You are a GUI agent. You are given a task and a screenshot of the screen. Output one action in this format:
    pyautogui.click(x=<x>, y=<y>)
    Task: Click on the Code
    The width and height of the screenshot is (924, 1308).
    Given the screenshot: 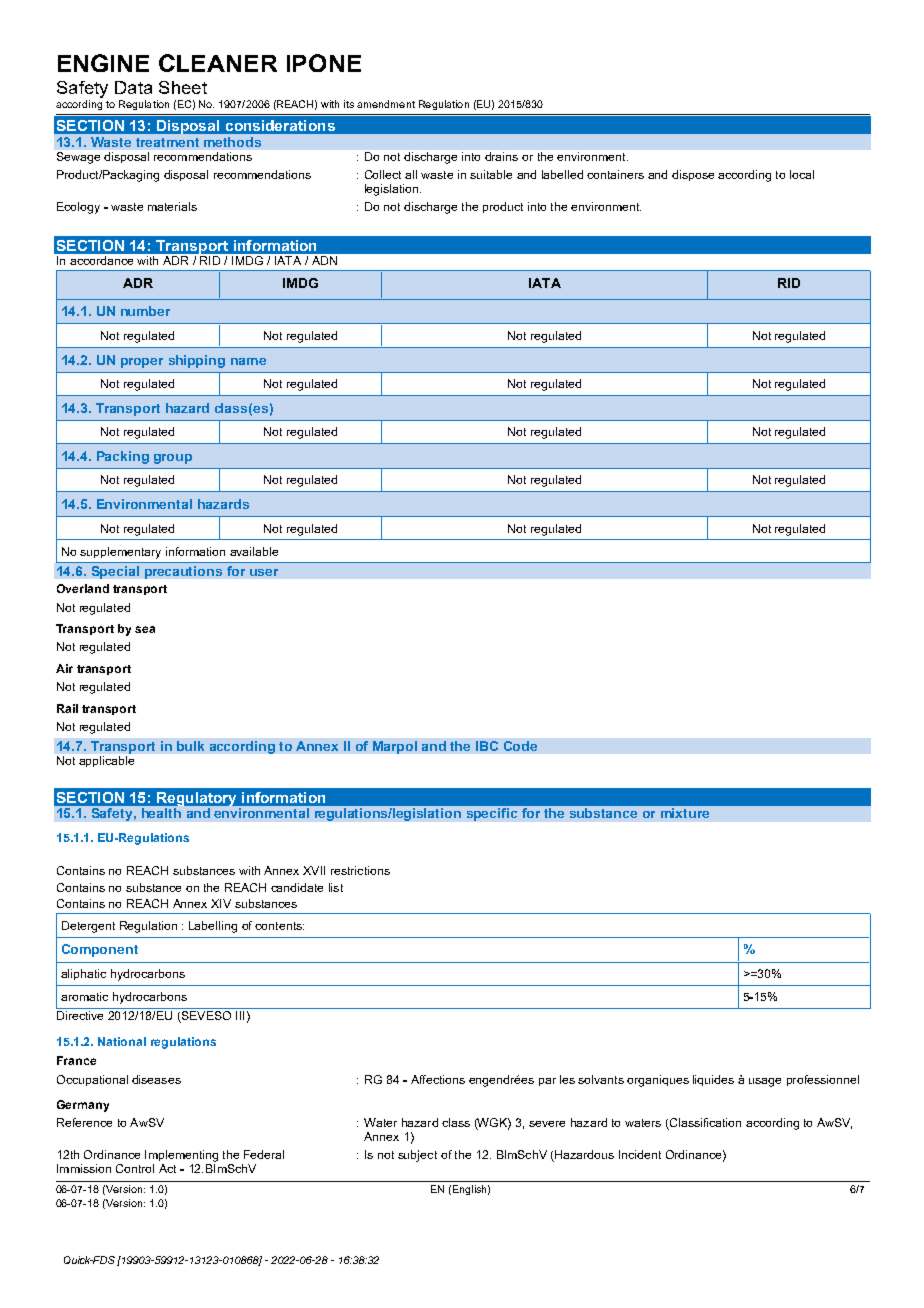 What is the action you would take?
    pyautogui.click(x=520, y=746)
